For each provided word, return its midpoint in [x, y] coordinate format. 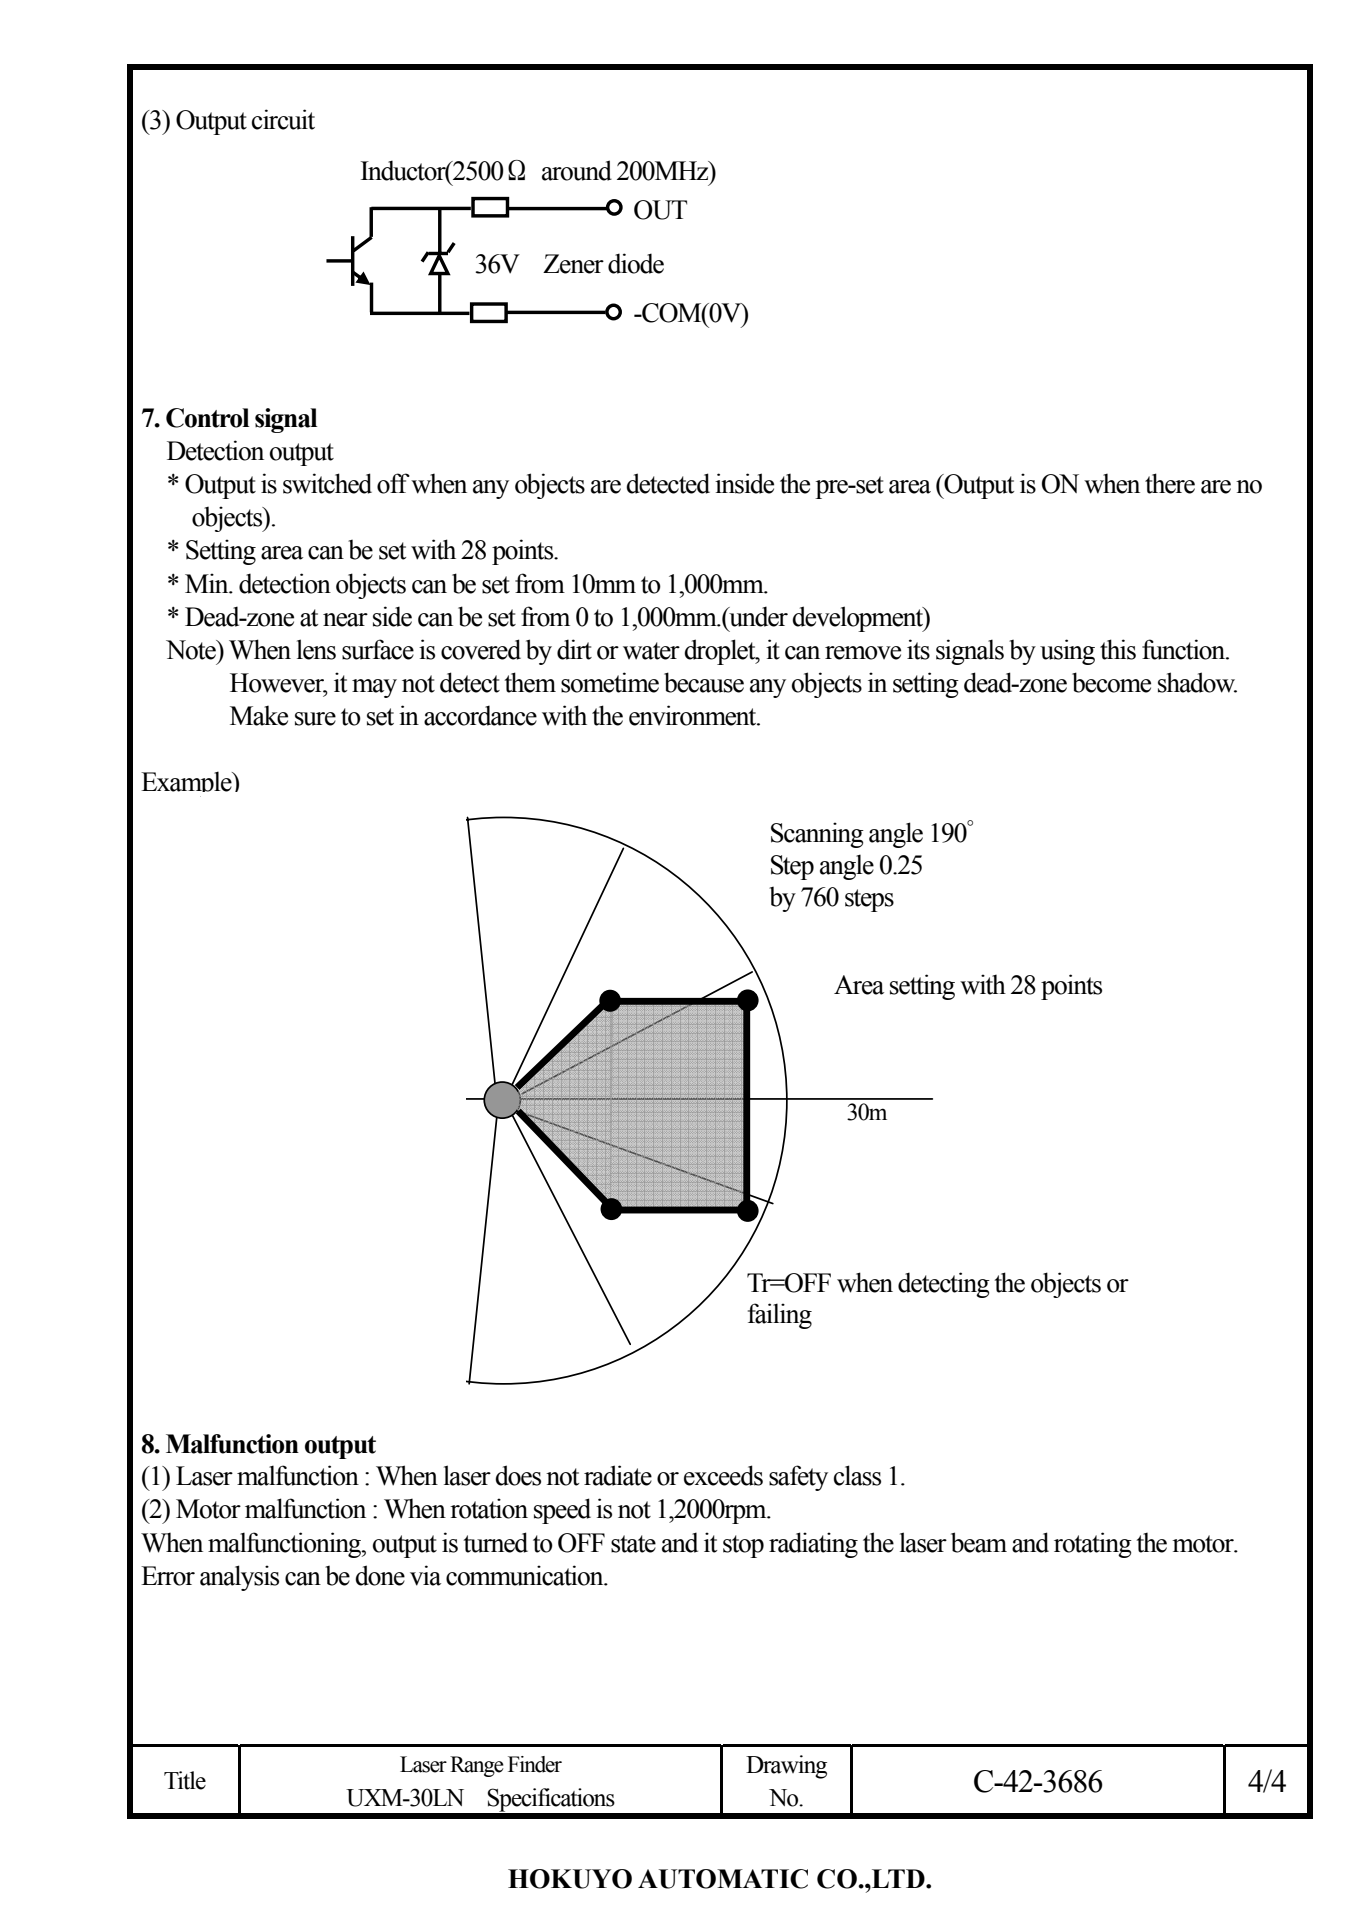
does [518, 1475]
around [577, 170]
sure [315, 719]
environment [694, 715]
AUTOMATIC [723, 1879]
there [1170, 483]
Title [185, 1780]
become [1111, 682]
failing [780, 1316]
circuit [283, 119]
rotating [1093, 1545]
